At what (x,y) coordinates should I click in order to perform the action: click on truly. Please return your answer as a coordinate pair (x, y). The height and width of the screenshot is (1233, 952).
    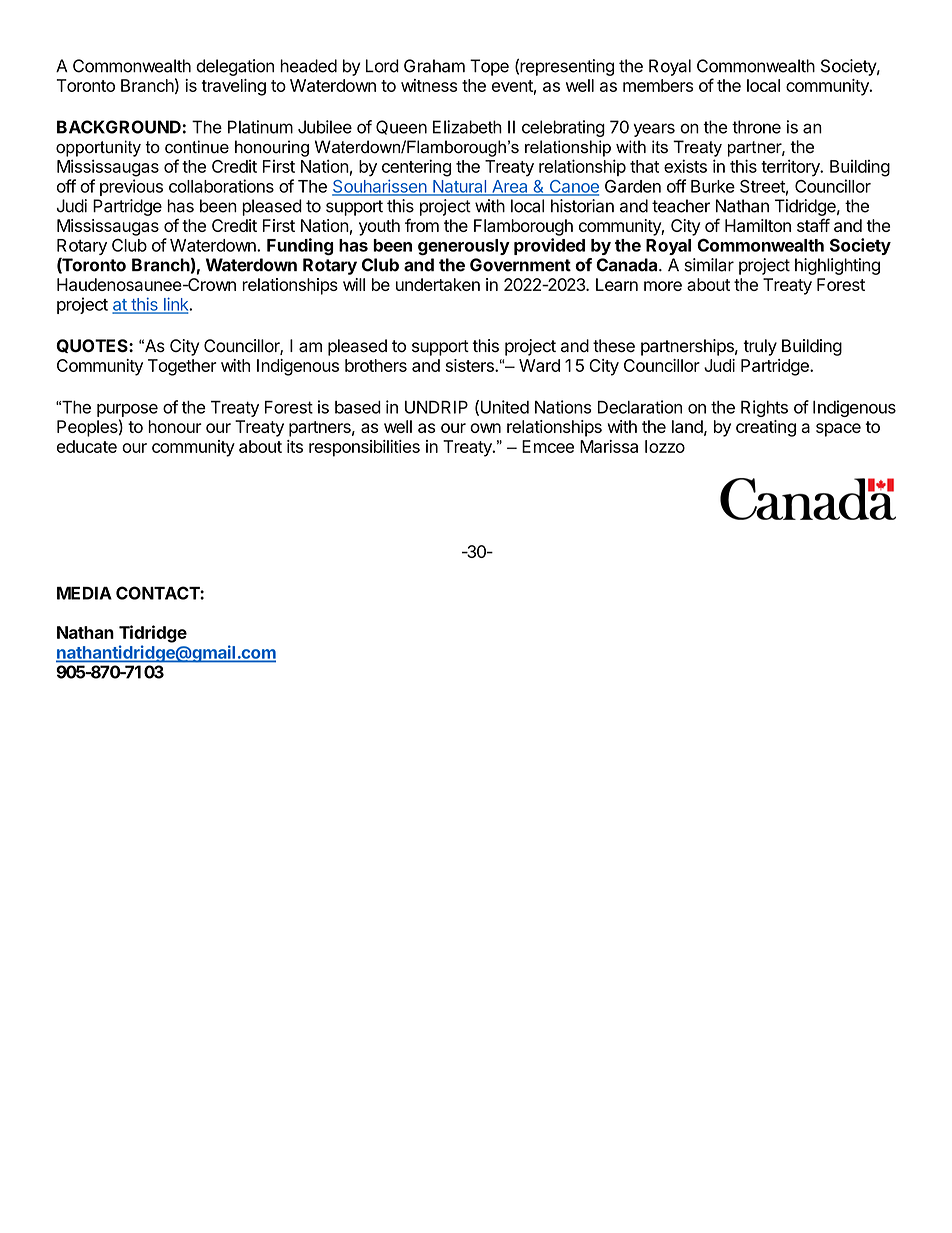
    Looking at the image, I should click on (760, 347).
